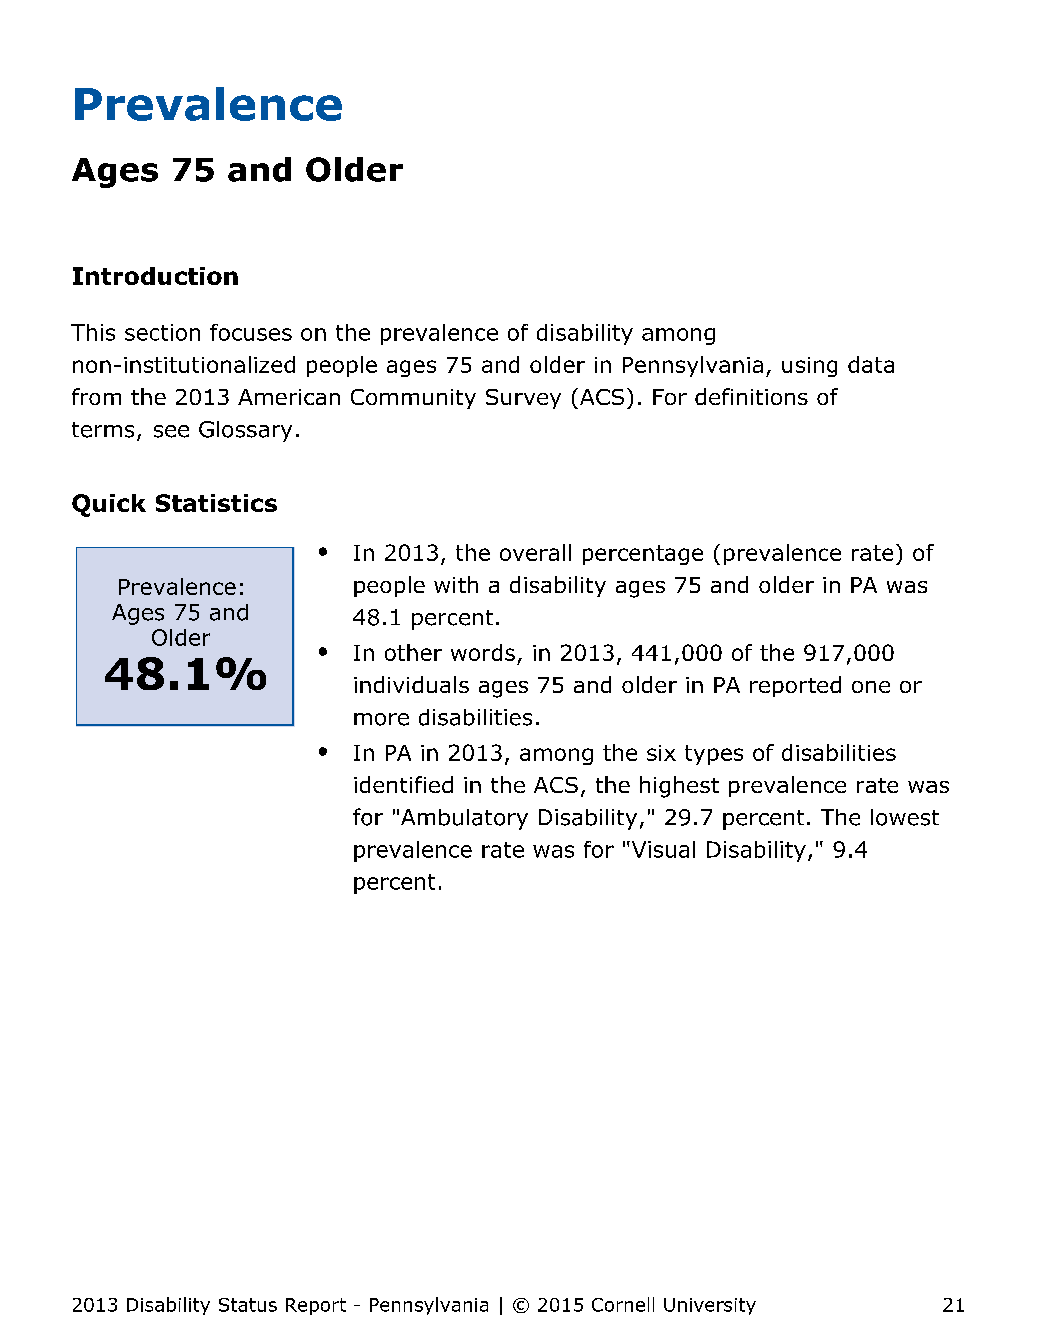  I want to click on lowest, so click(905, 817).
